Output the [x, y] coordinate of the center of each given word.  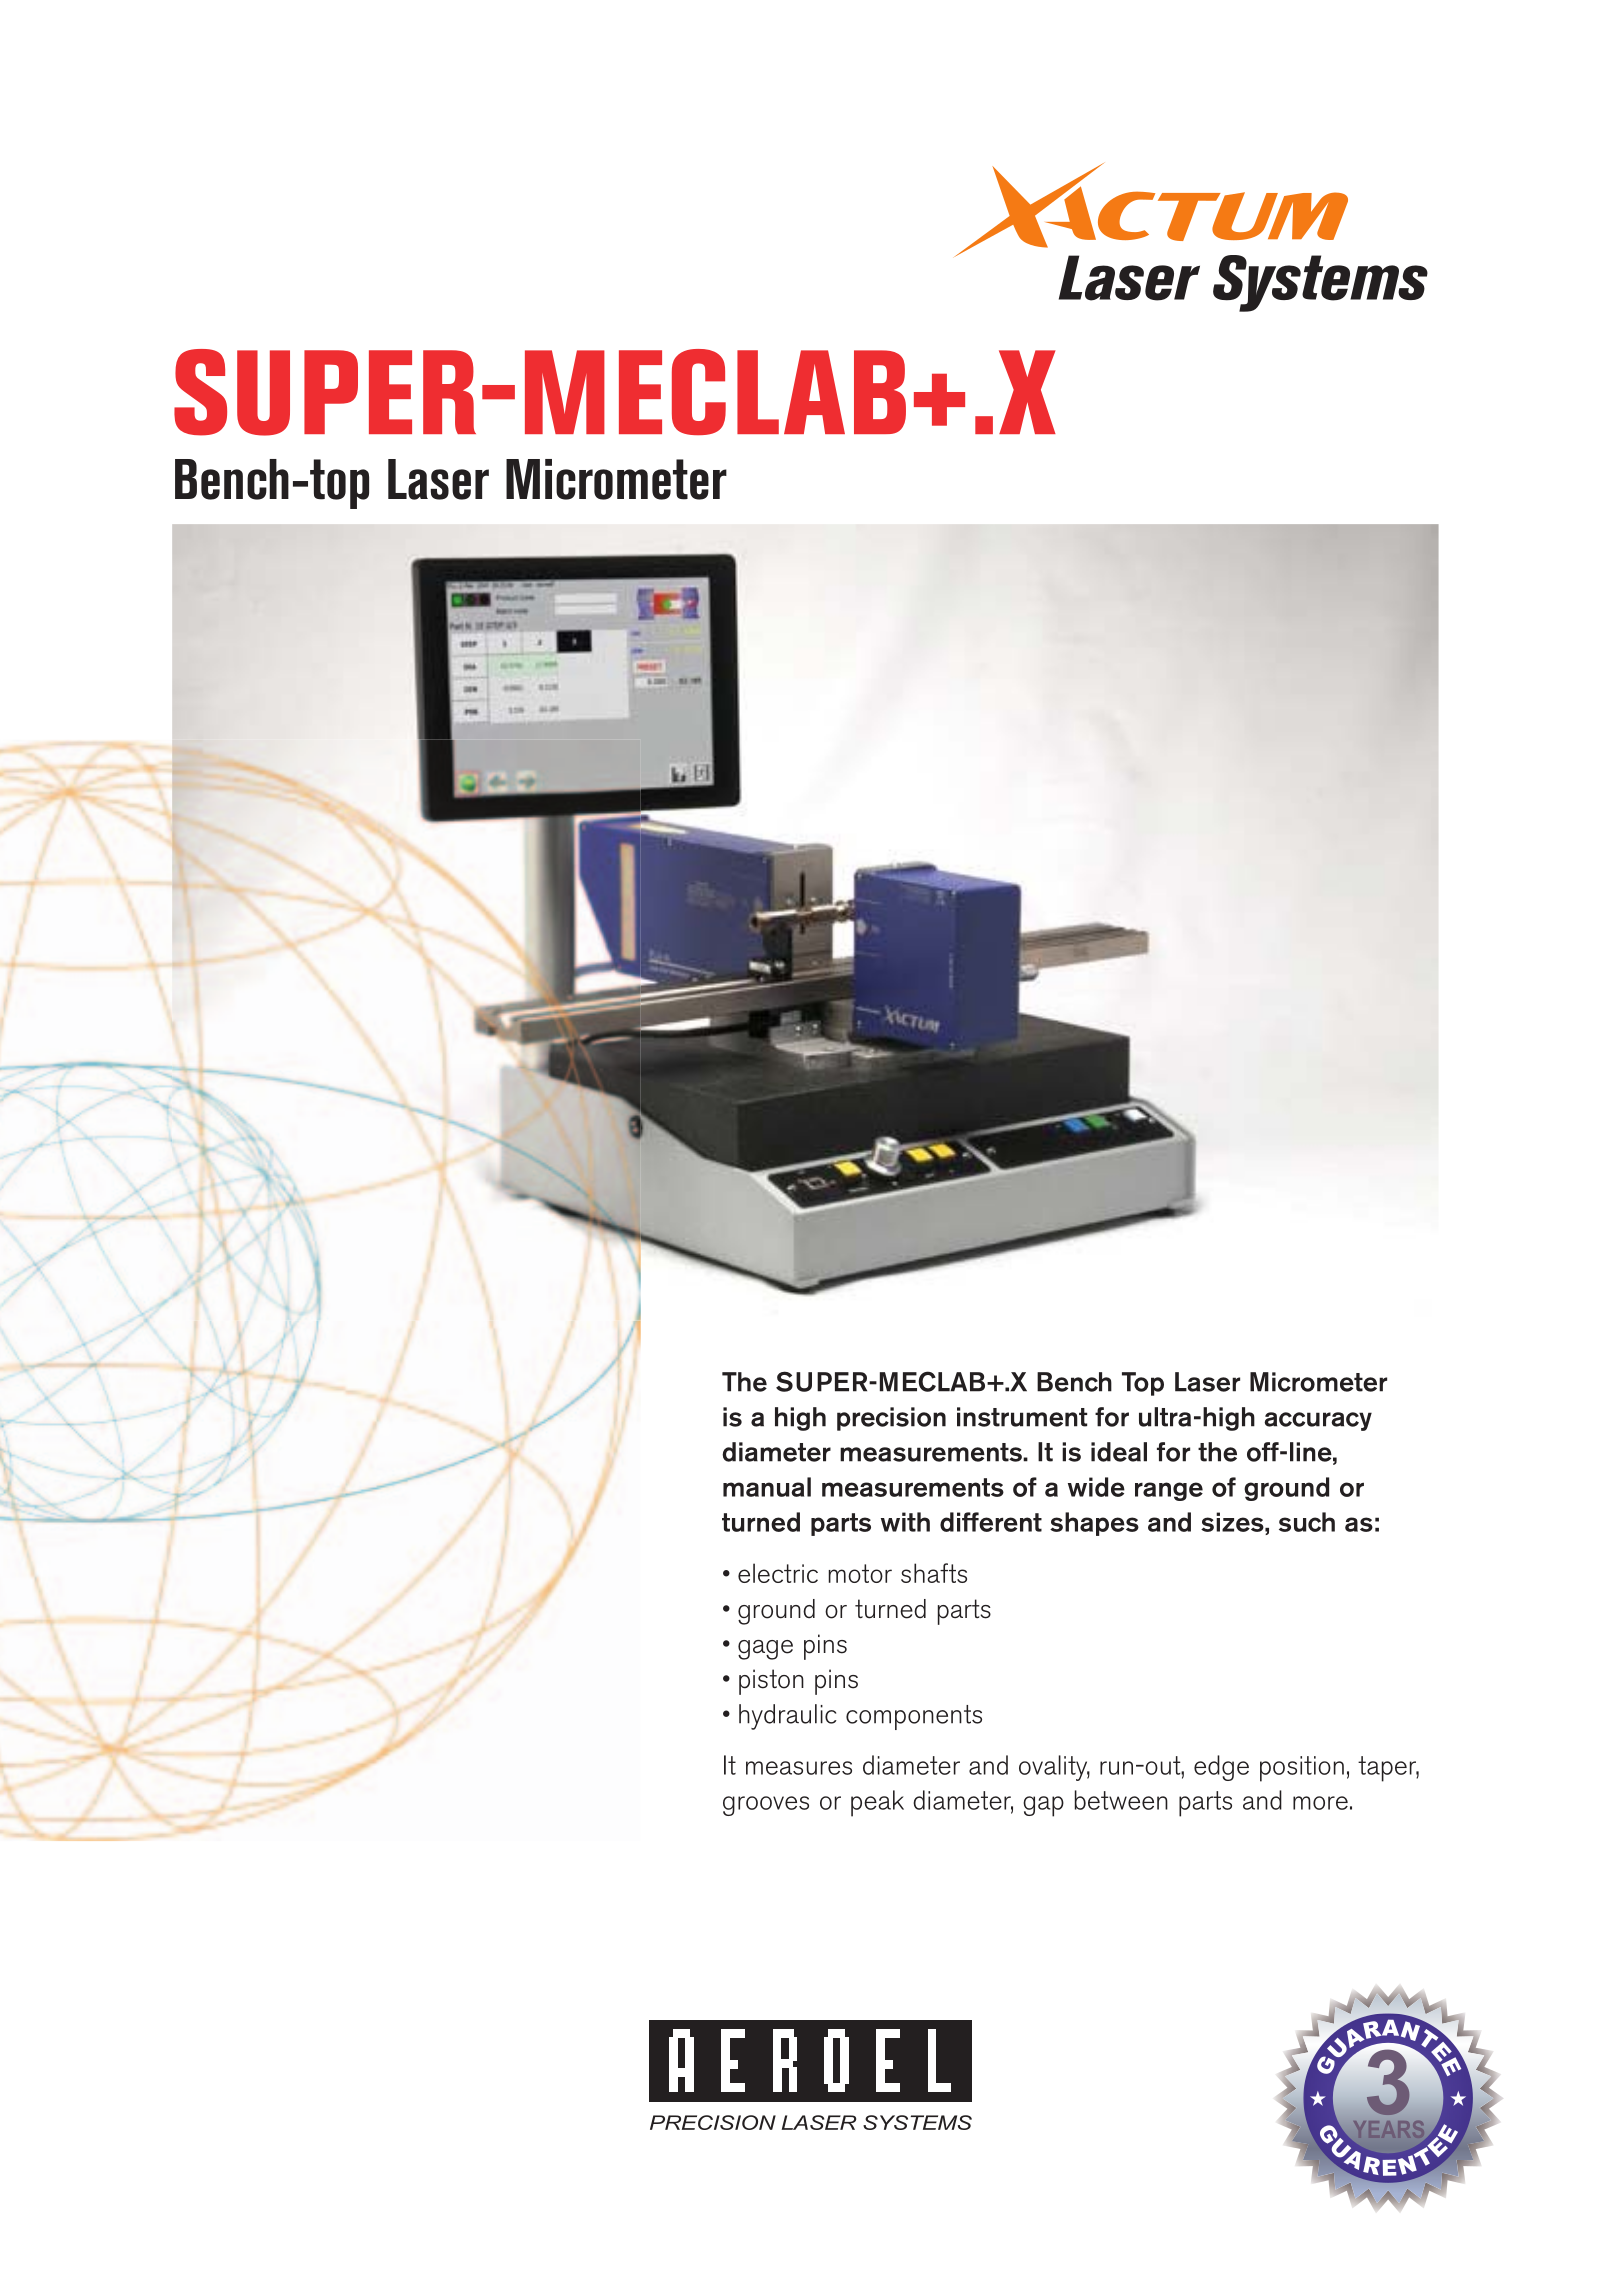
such [1307, 1522]
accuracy [1318, 1421]
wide [1096, 1487]
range [1169, 1491]
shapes [1094, 1524]
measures [799, 1768]
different [991, 1522]
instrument [1022, 1417]
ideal [1119, 1452]
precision [891, 1419]
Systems [1320, 283]
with [905, 1522]
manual [767, 1487]
